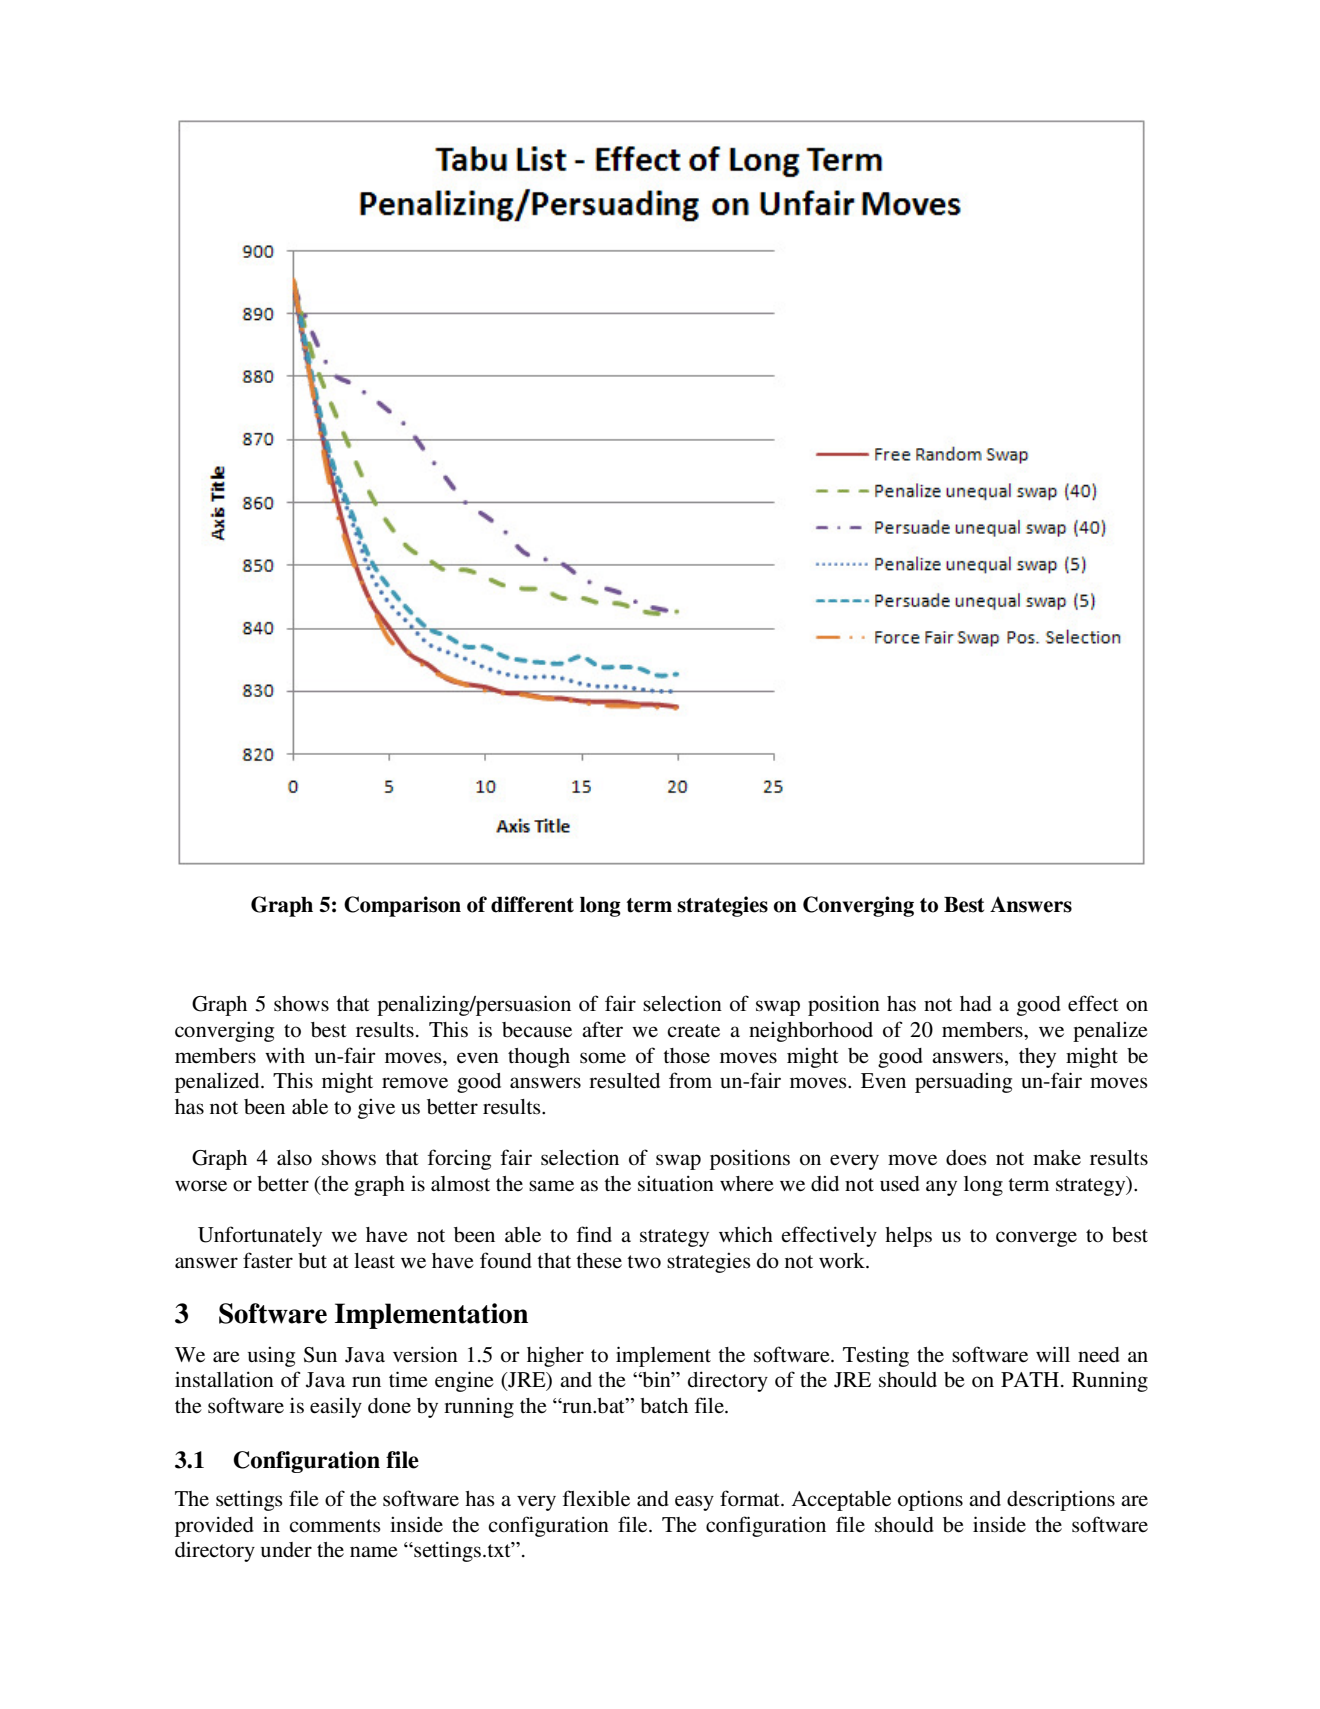 The height and width of the page is (1709, 1320). What do you see at coordinates (402, 906) in the page?
I see `Comparison` at bounding box center [402, 906].
